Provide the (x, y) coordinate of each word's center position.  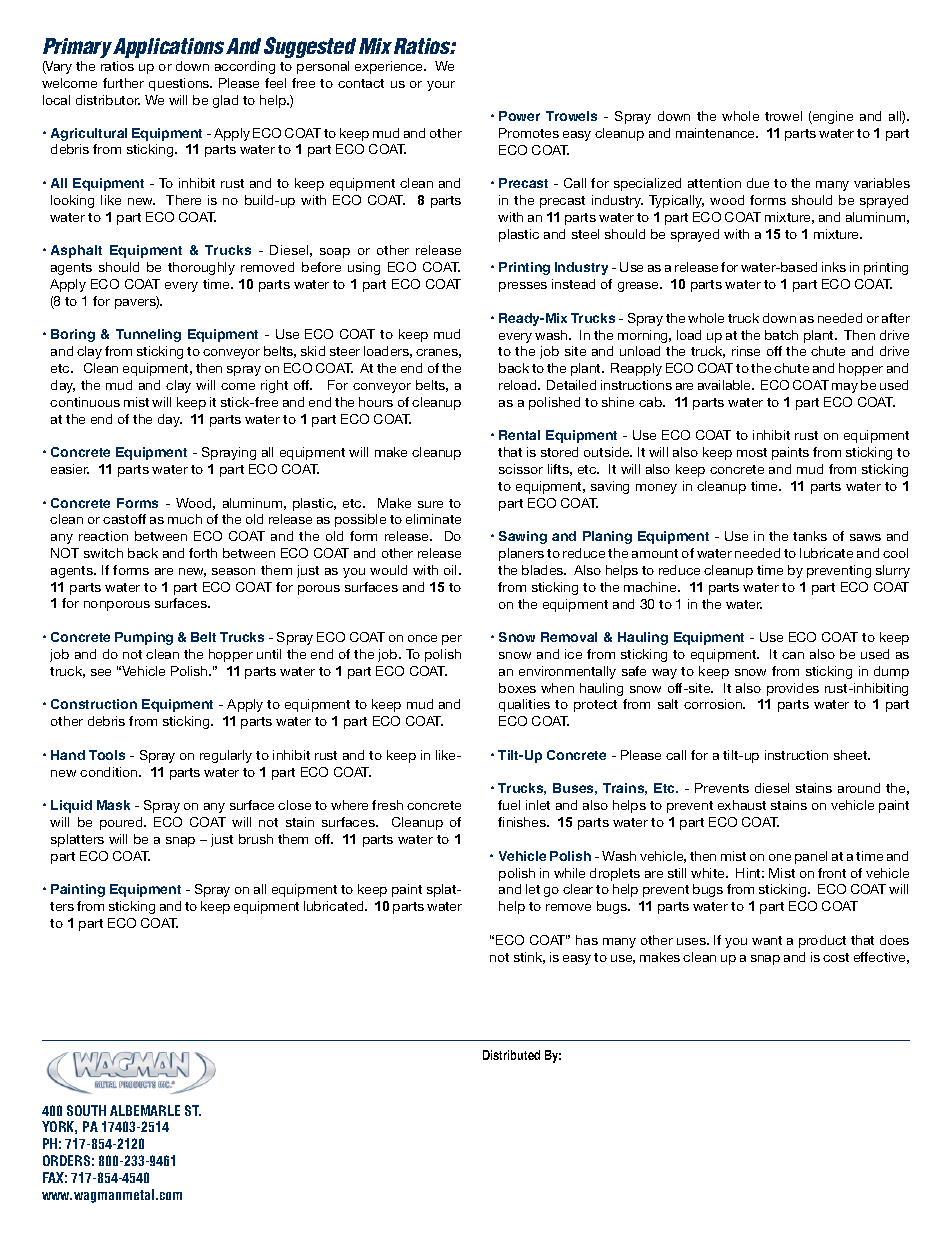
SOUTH (86, 1110)
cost (836, 957)
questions (180, 84)
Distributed (511, 1055)
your (441, 86)
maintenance (717, 133)
